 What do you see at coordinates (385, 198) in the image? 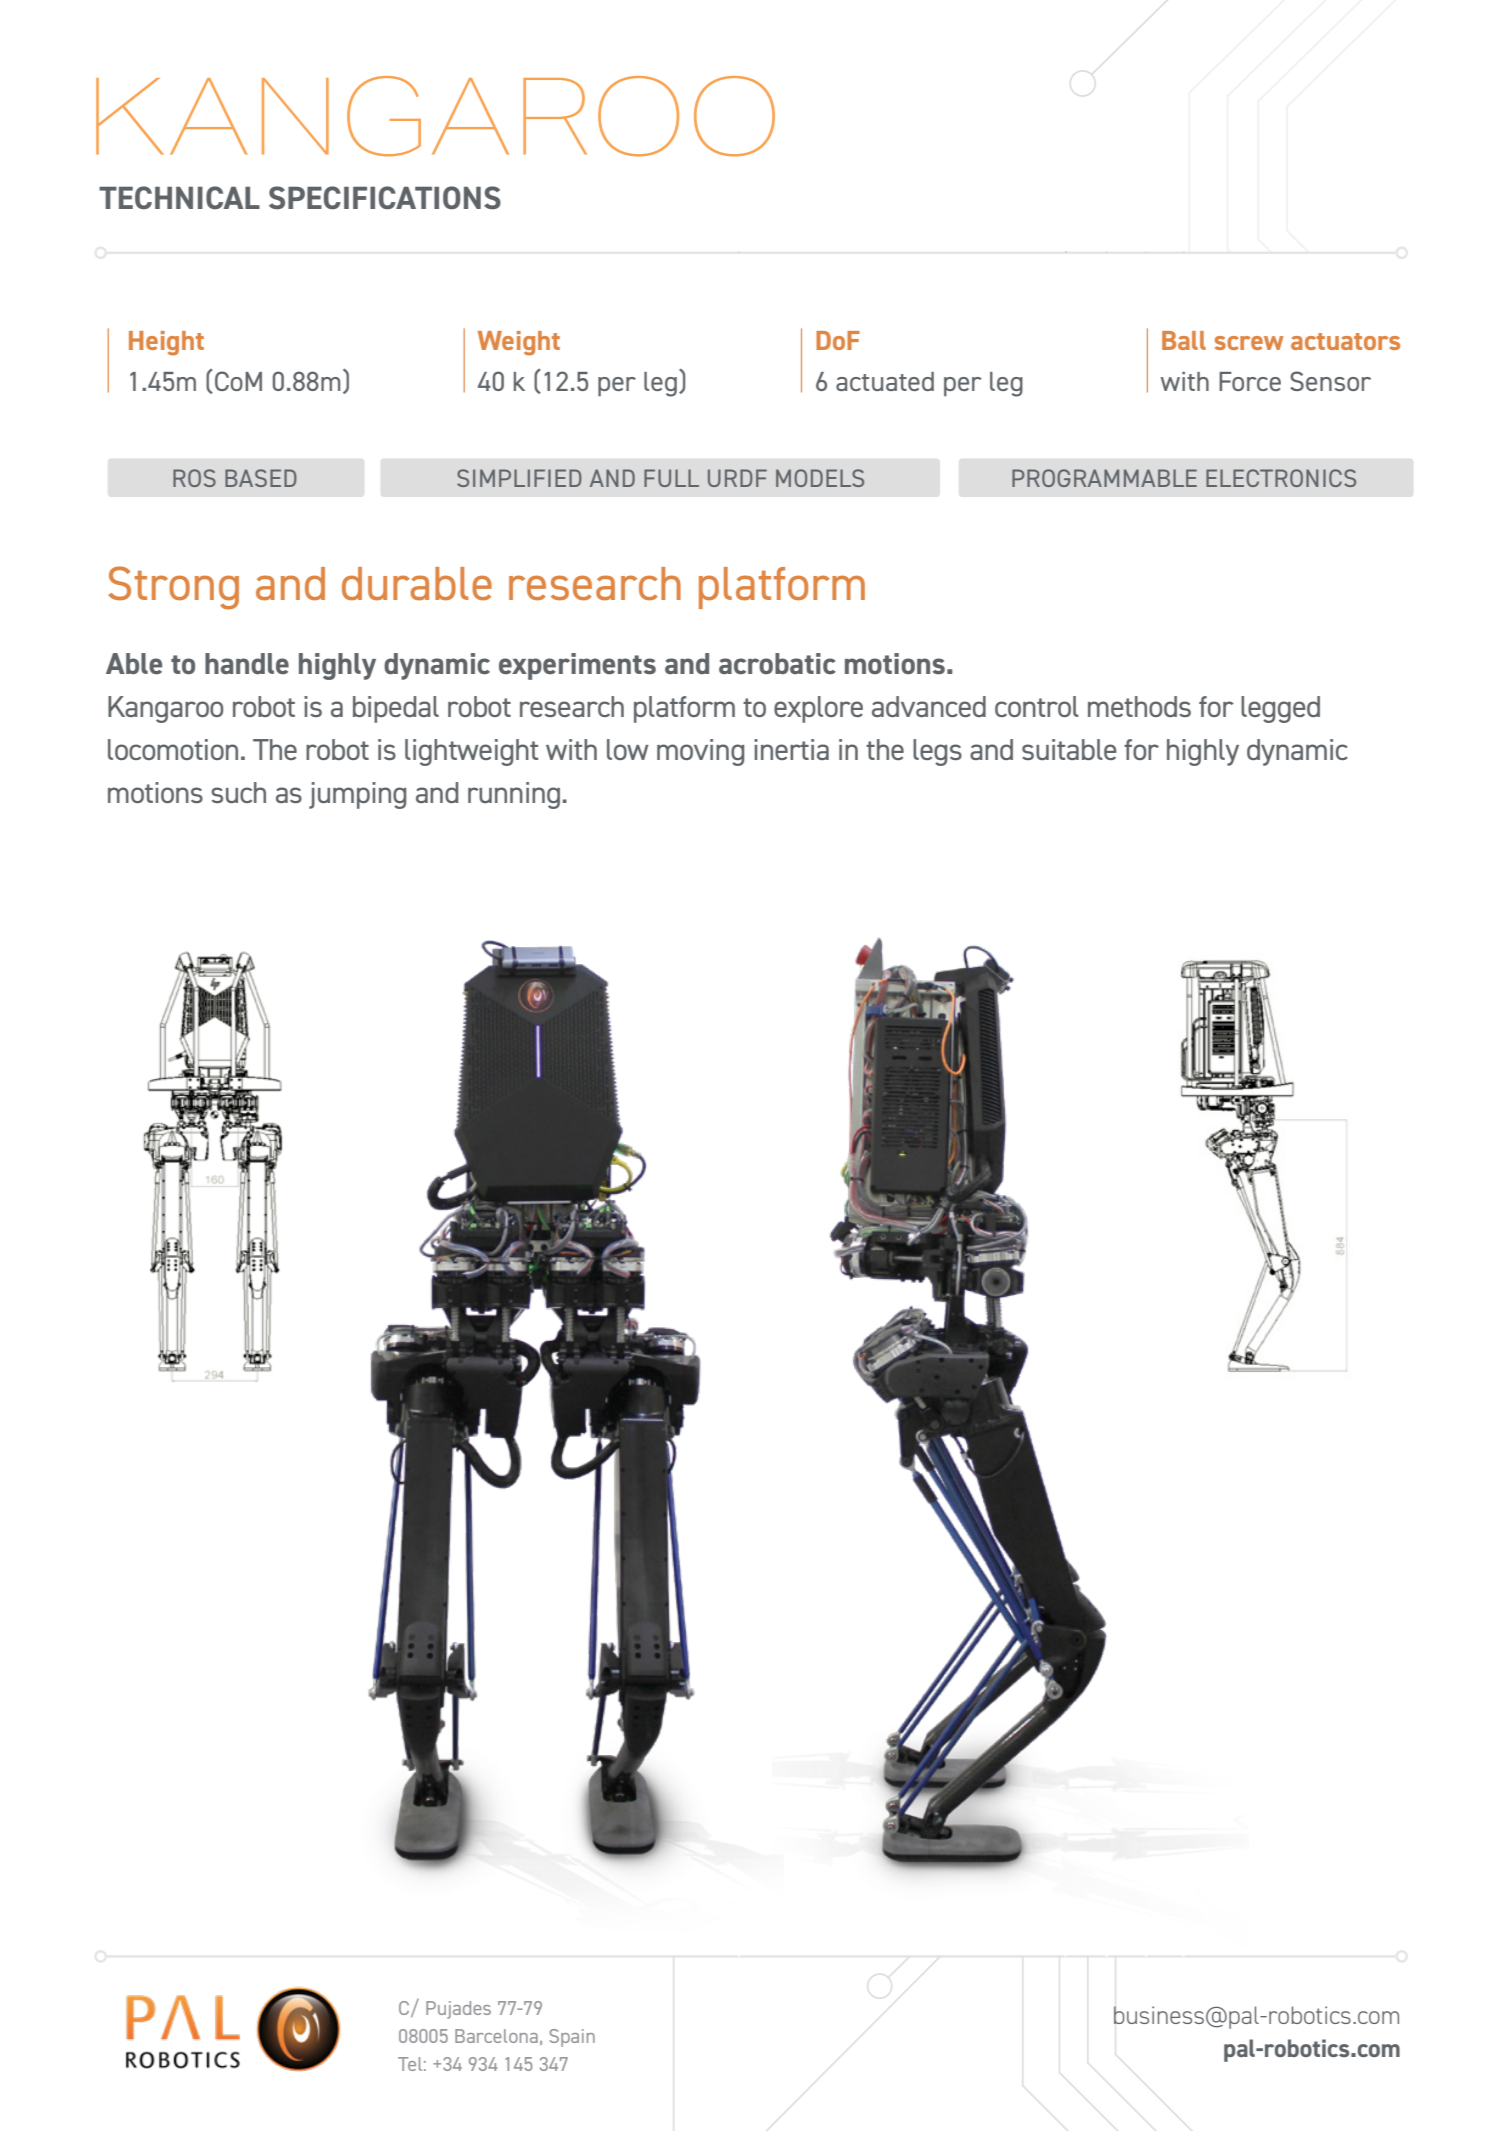
I see `SPECIFICATIONS` at bounding box center [385, 198].
